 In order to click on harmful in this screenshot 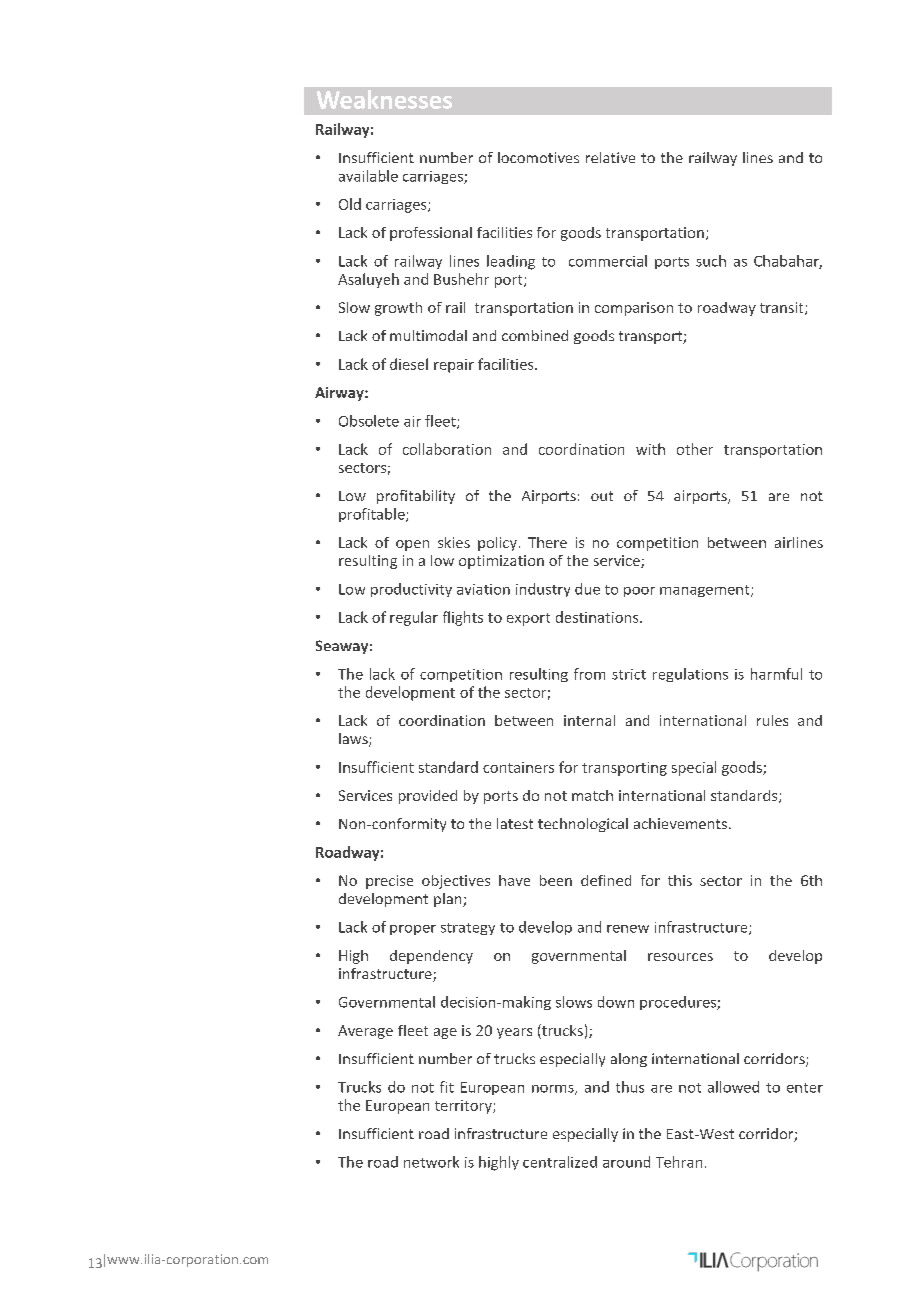, I will do `click(776, 674)`.
